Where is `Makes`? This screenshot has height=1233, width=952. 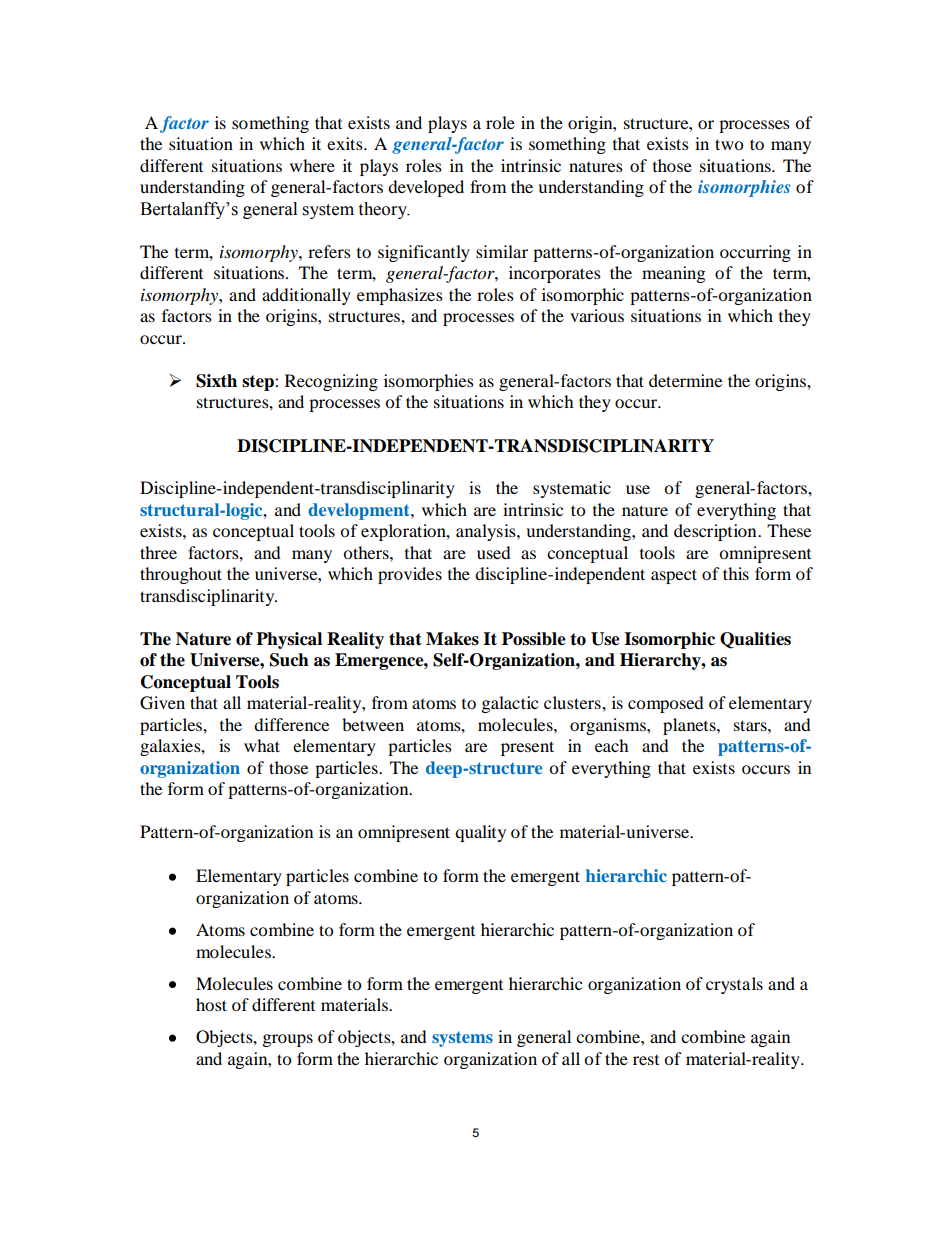 Makes is located at coordinates (452, 639).
